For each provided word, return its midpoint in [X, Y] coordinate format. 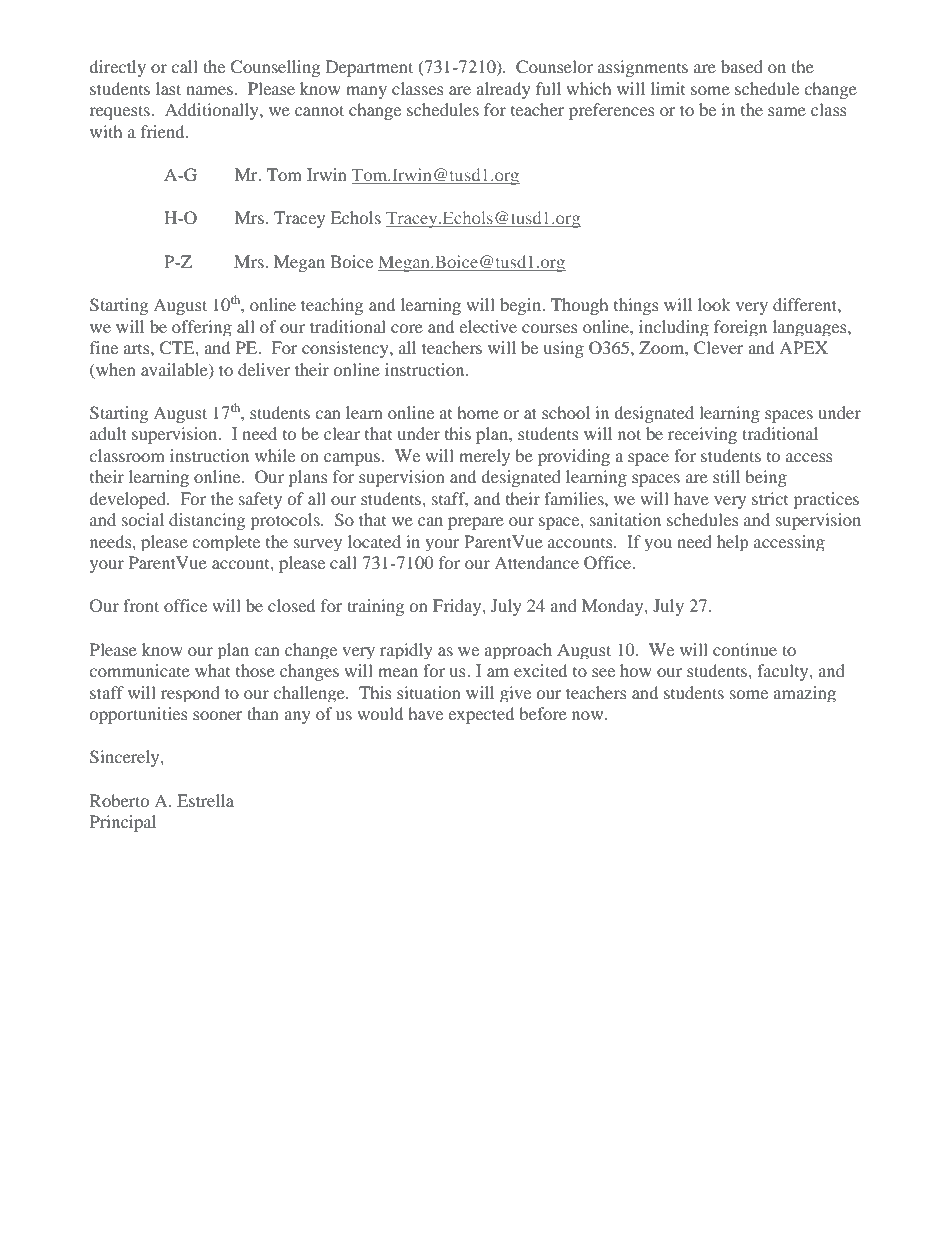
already [503, 90]
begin [522, 306]
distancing [207, 521]
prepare [476, 523]
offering [202, 328]
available [175, 370]
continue [745, 649]
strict [770, 498]
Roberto [119, 800]
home [478, 412]
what [212, 670]
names [209, 90]
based [742, 66]
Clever [719, 348]
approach [518, 651]
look [714, 304]
